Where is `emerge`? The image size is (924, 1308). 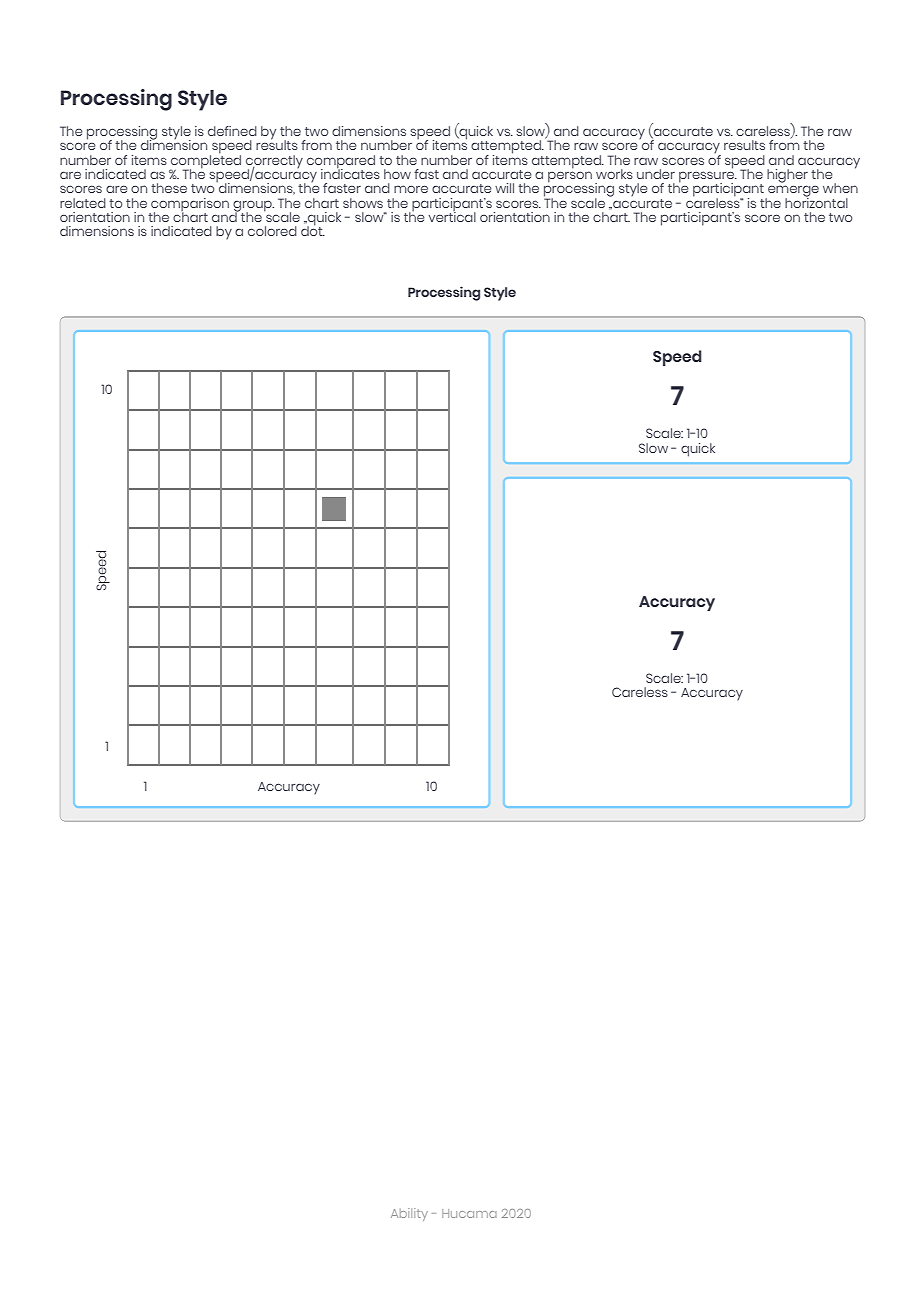 emerge is located at coordinates (792, 192).
